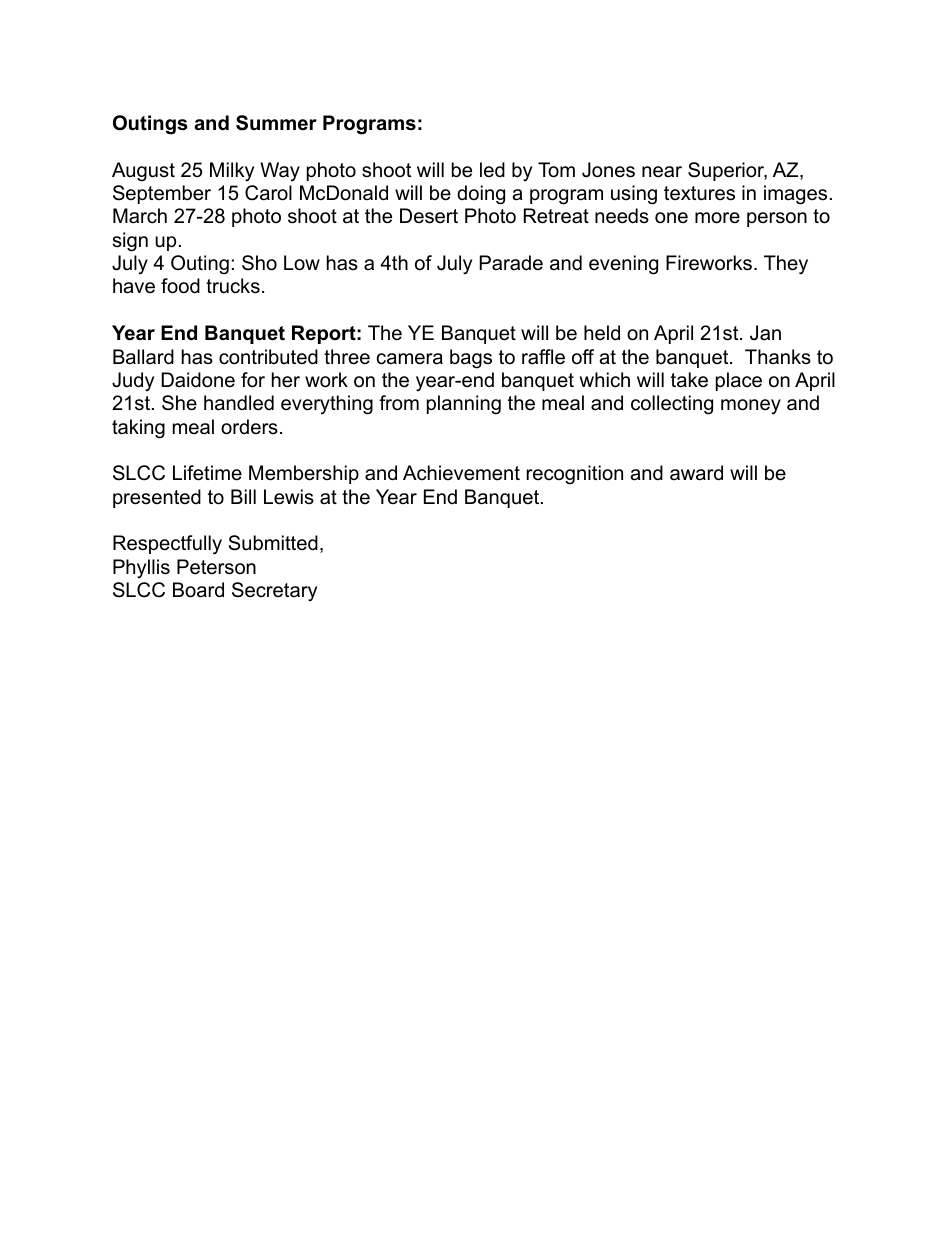 The height and width of the document is (1233, 952). Describe the element at coordinates (249, 427) in the document. I see `orders` at that location.
